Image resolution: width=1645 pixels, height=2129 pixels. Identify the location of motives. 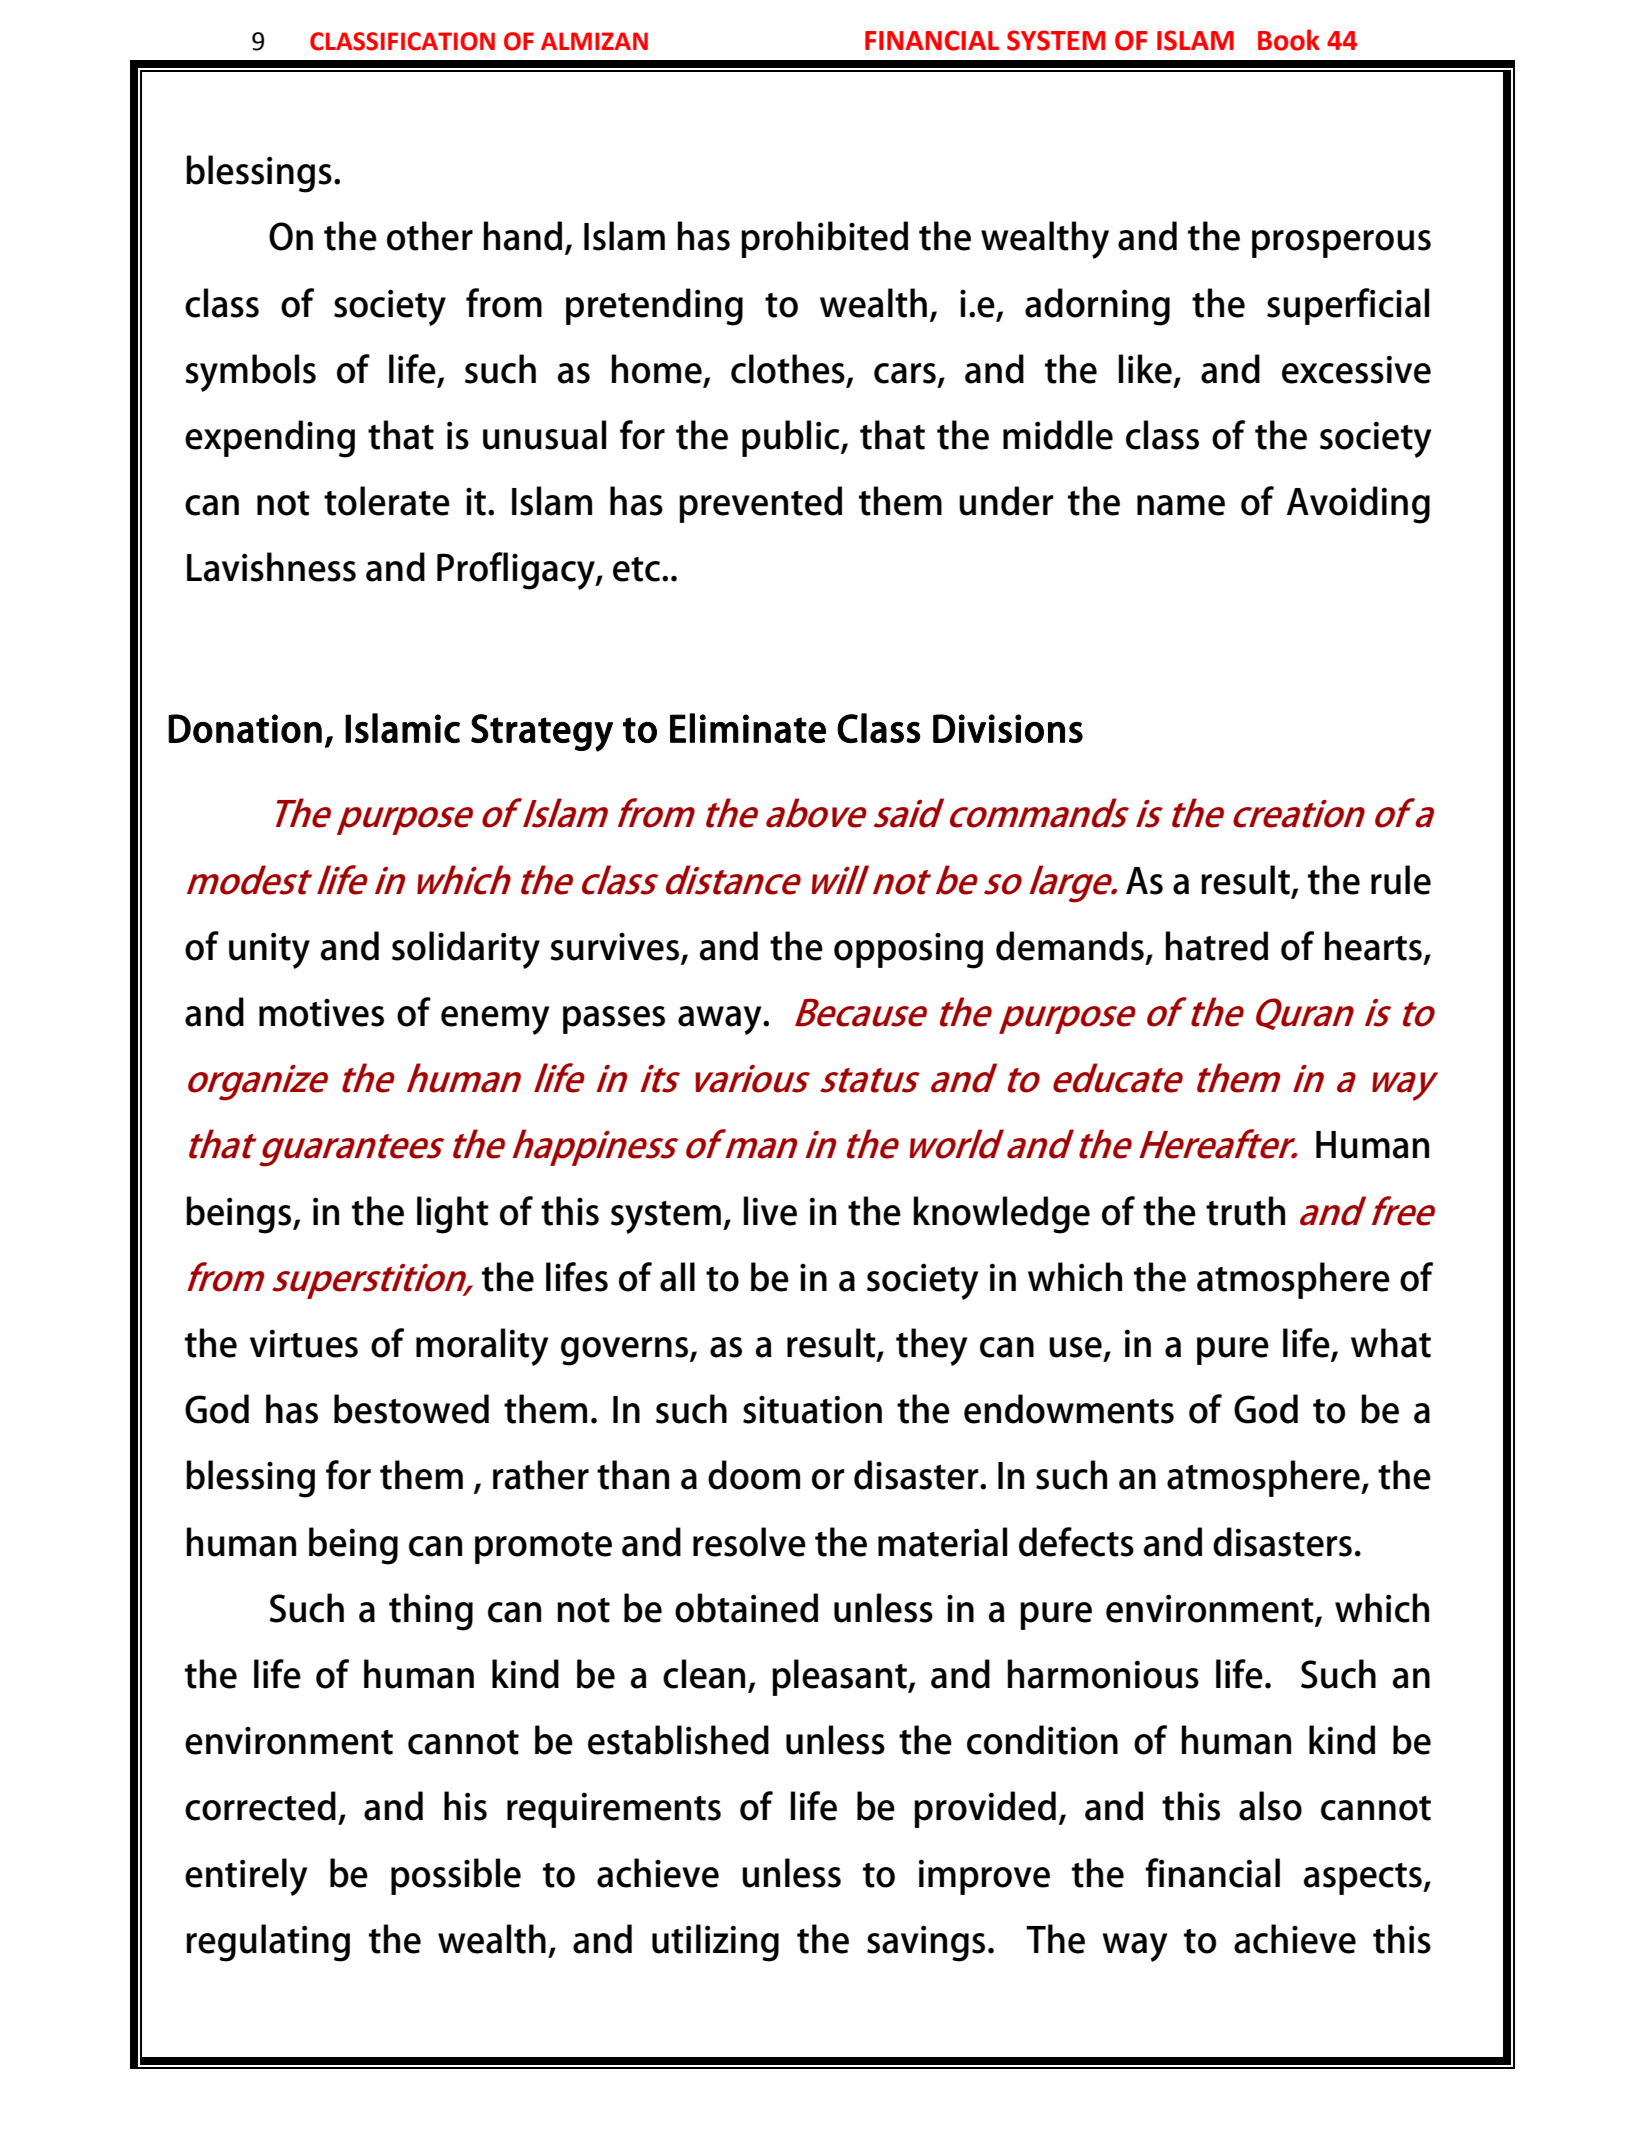
(321, 1013).
